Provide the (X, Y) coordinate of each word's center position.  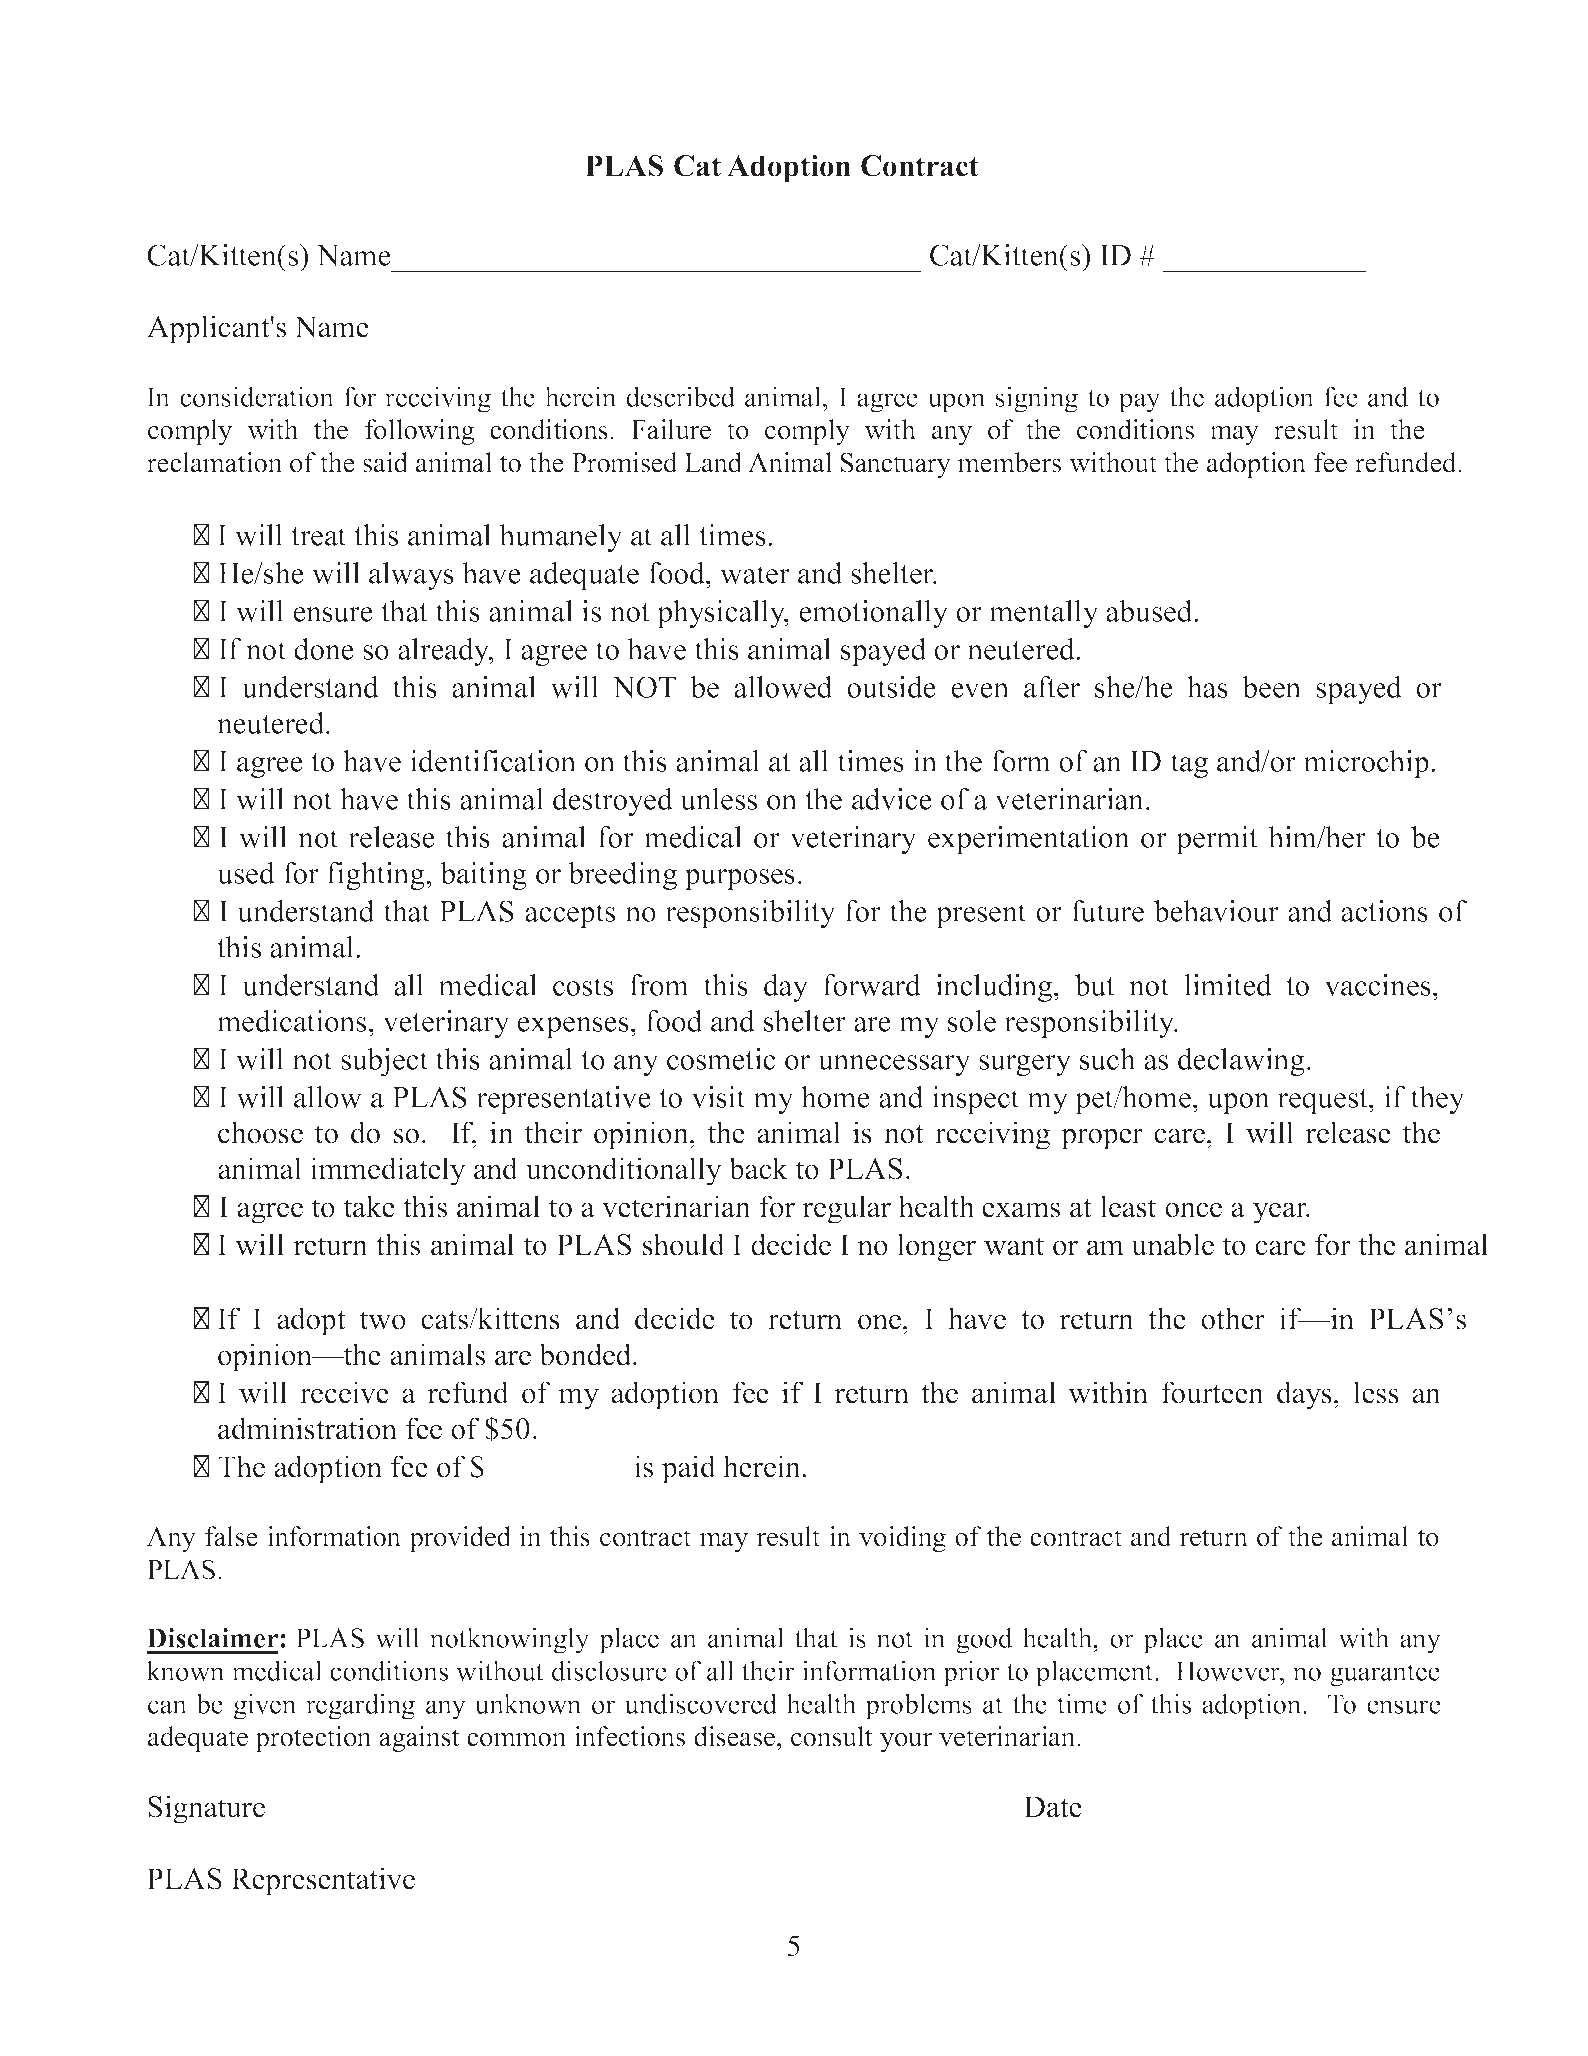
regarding (360, 1706)
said (385, 462)
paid (689, 1469)
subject (384, 1062)
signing (1037, 399)
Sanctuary (896, 465)
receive (344, 1392)
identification (493, 761)
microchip (1366, 764)
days (1304, 1395)
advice (892, 799)
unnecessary (894, 1065)
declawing (1241, 1062)
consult (832, 1736)
